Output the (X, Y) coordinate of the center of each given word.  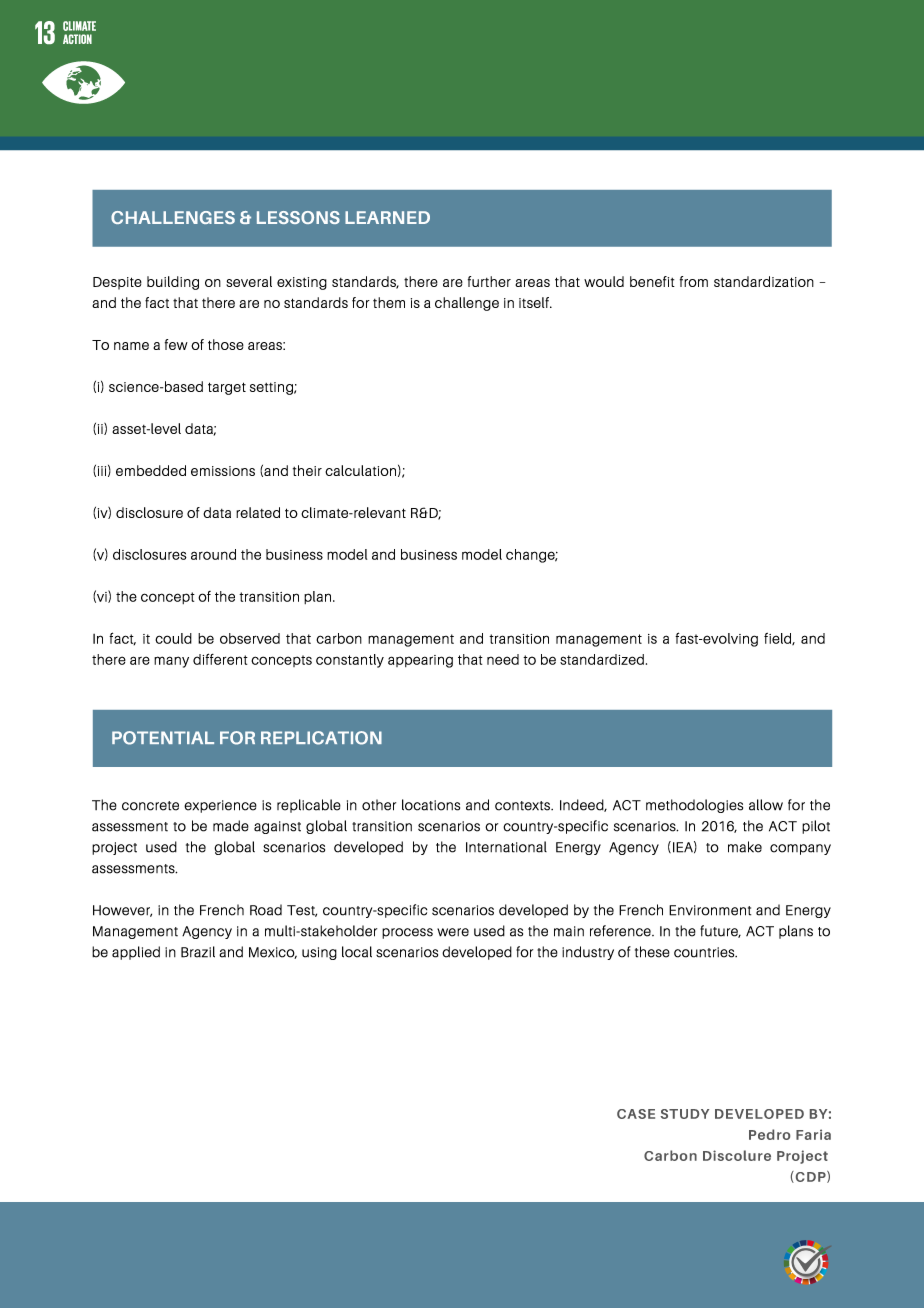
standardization (764, 281)
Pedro (769, 1134)
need (503, 659)
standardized (602, 659)
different (220, 659)
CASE (636, 1114)
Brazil (198, 952)
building (173, 283)
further (489, 281)
